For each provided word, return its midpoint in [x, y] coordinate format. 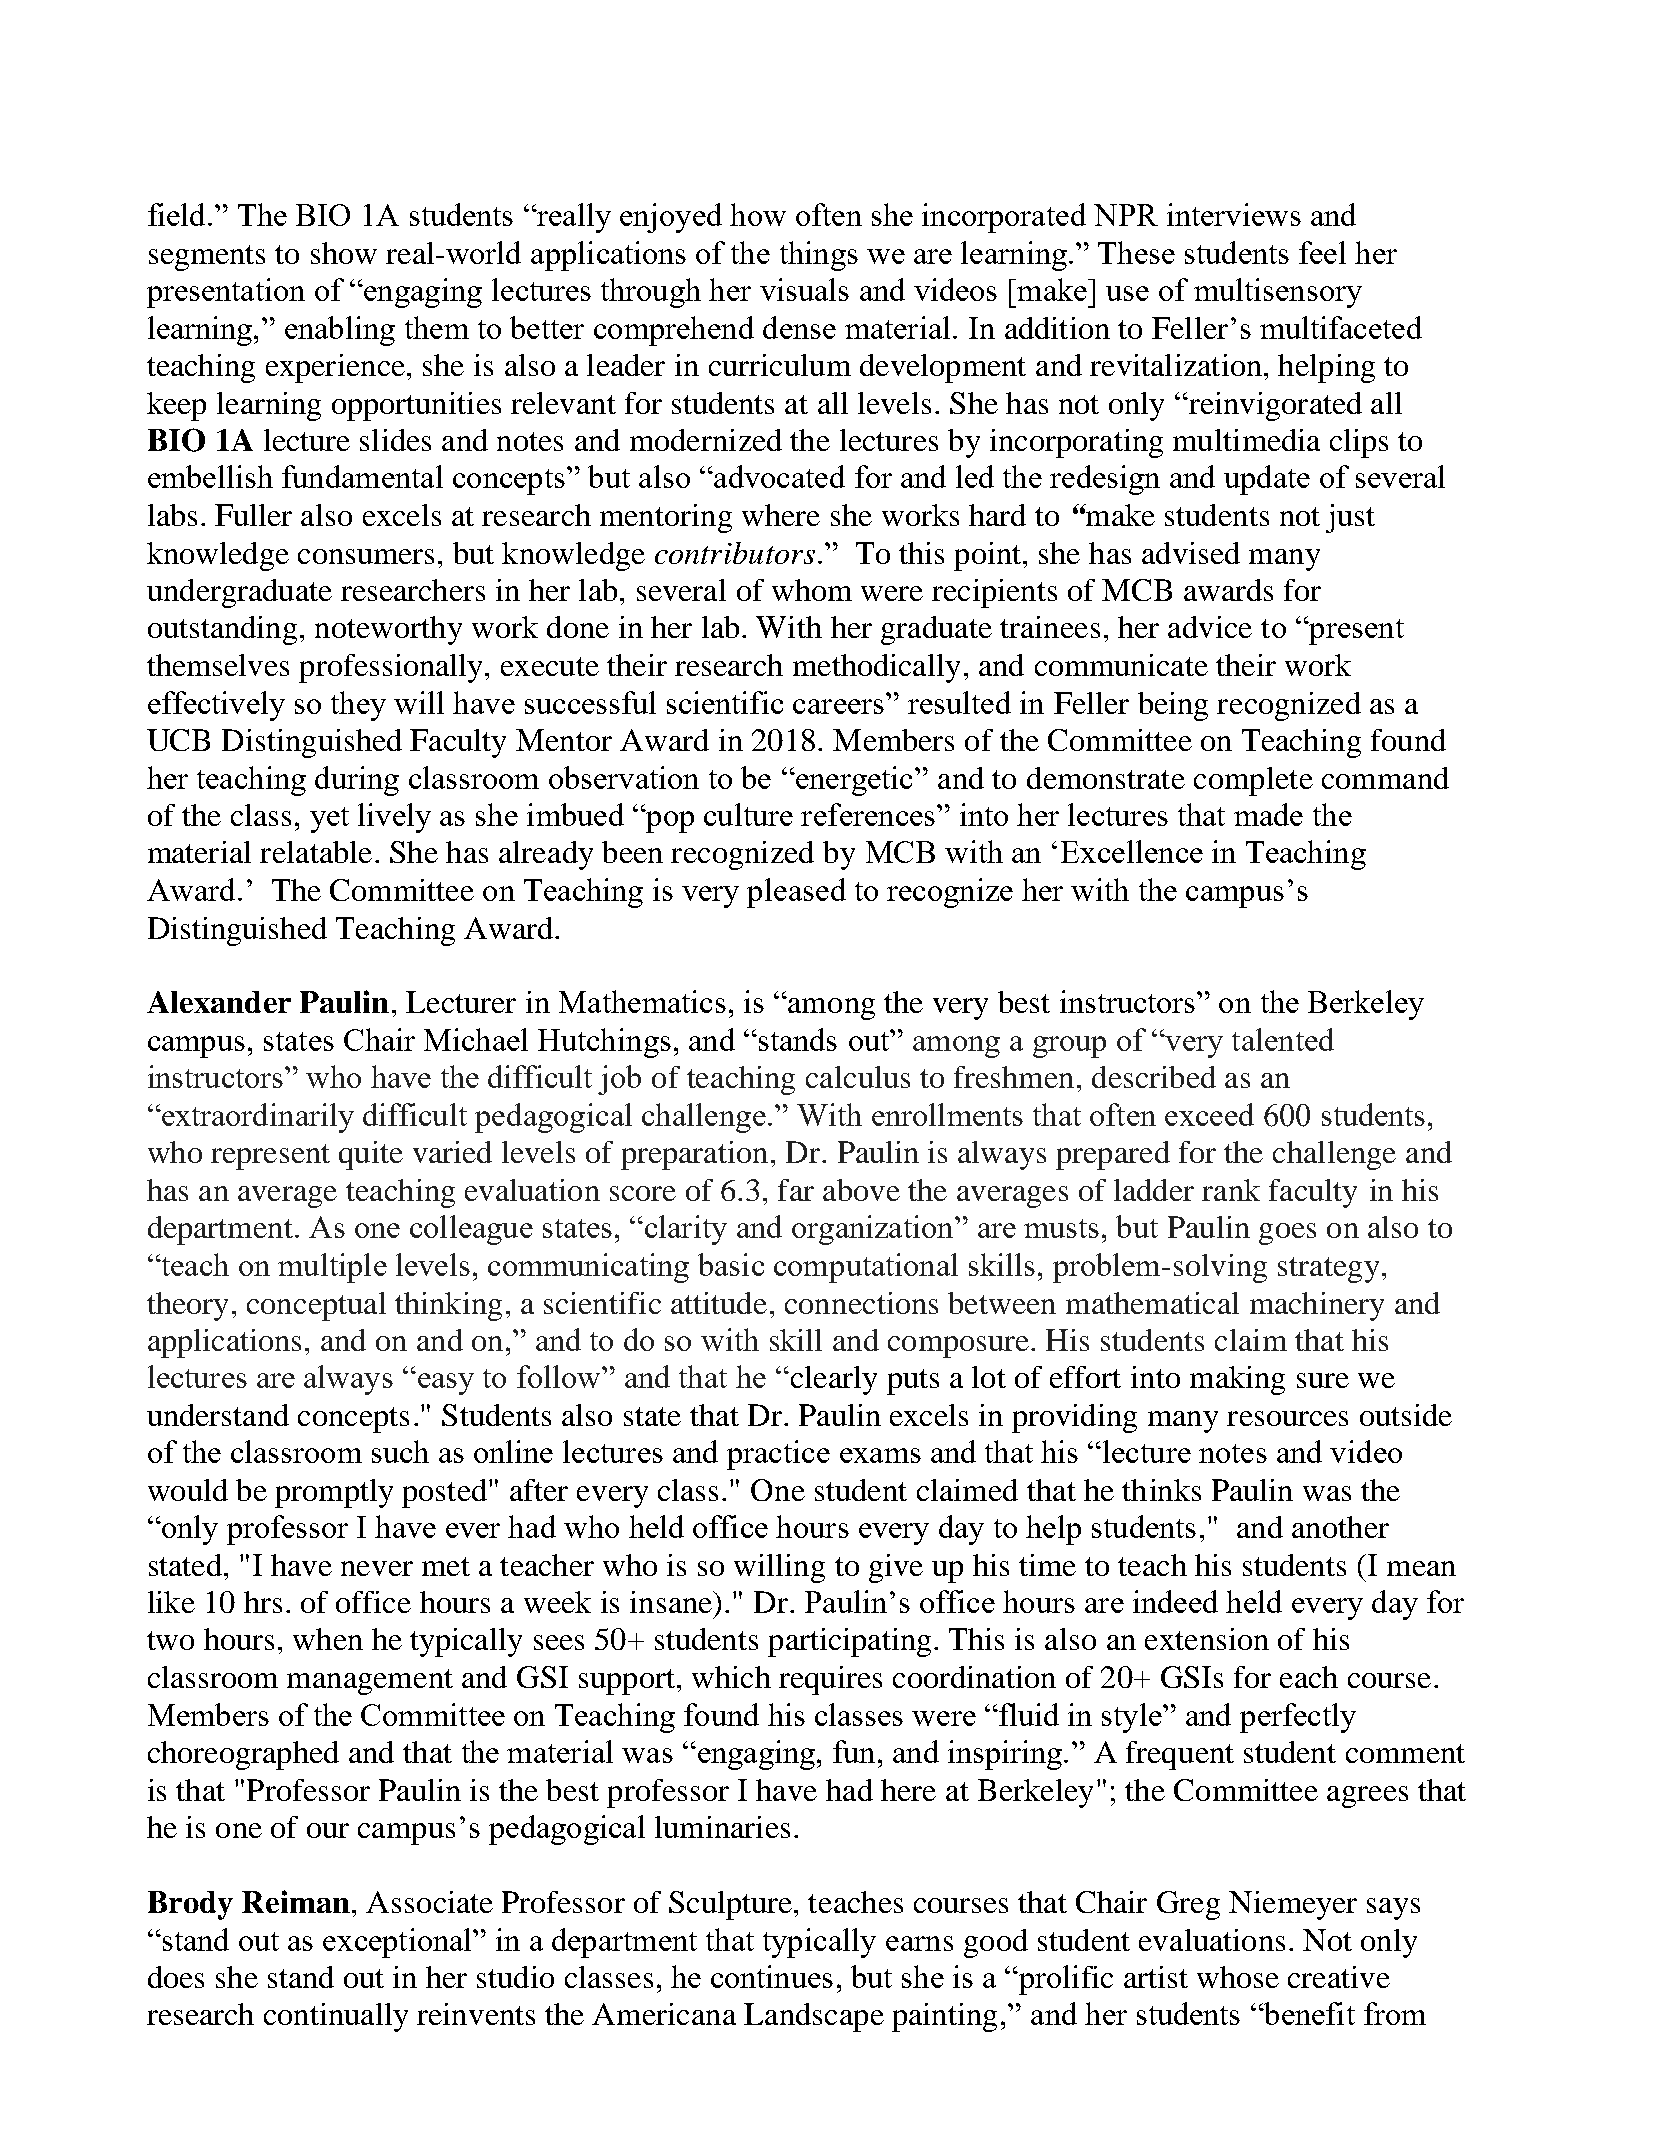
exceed [1209, 1114]
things [819, 256]
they [358, 706]
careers [838, 706]
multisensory [1278, 293]
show [344, 253]
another [1340, 1527]
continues [772, 1976]
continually [336, 2017]
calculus [858, 1077]
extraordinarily [257, 1118]
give [896, 1568]
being [1173, 706]
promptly [334, 1493]
